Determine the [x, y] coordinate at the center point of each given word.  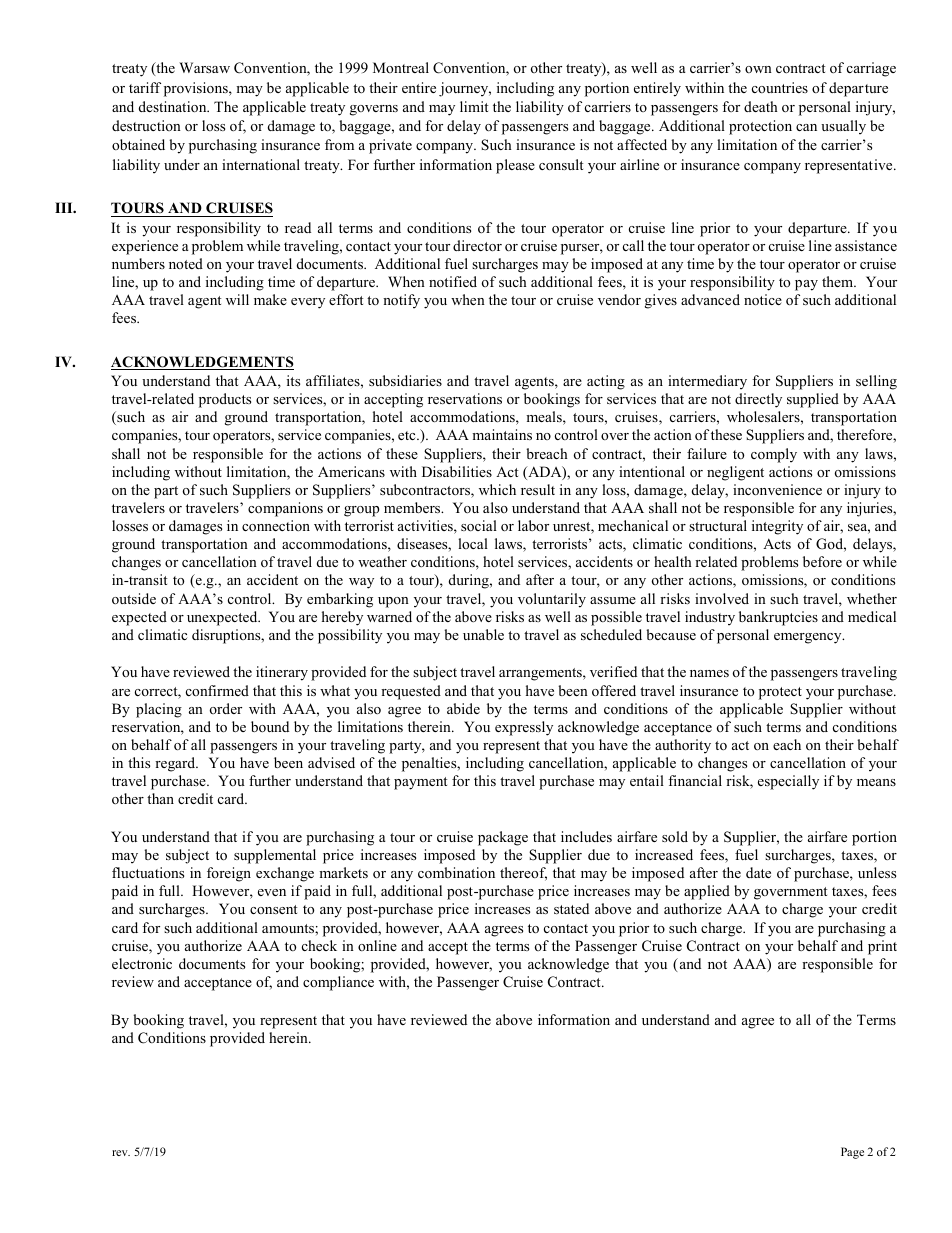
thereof [523, 874]
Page [852, 1153]
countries [780, 87]
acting [606, 382]
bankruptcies [778, 618]
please [515, 166]
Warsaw [204, 67]
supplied [813, 400]
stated [571, 908]
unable [483, 634]
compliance [338, 983]
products [225, 400]
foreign [229, 874]
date [758, 872]
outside [134, 598]
